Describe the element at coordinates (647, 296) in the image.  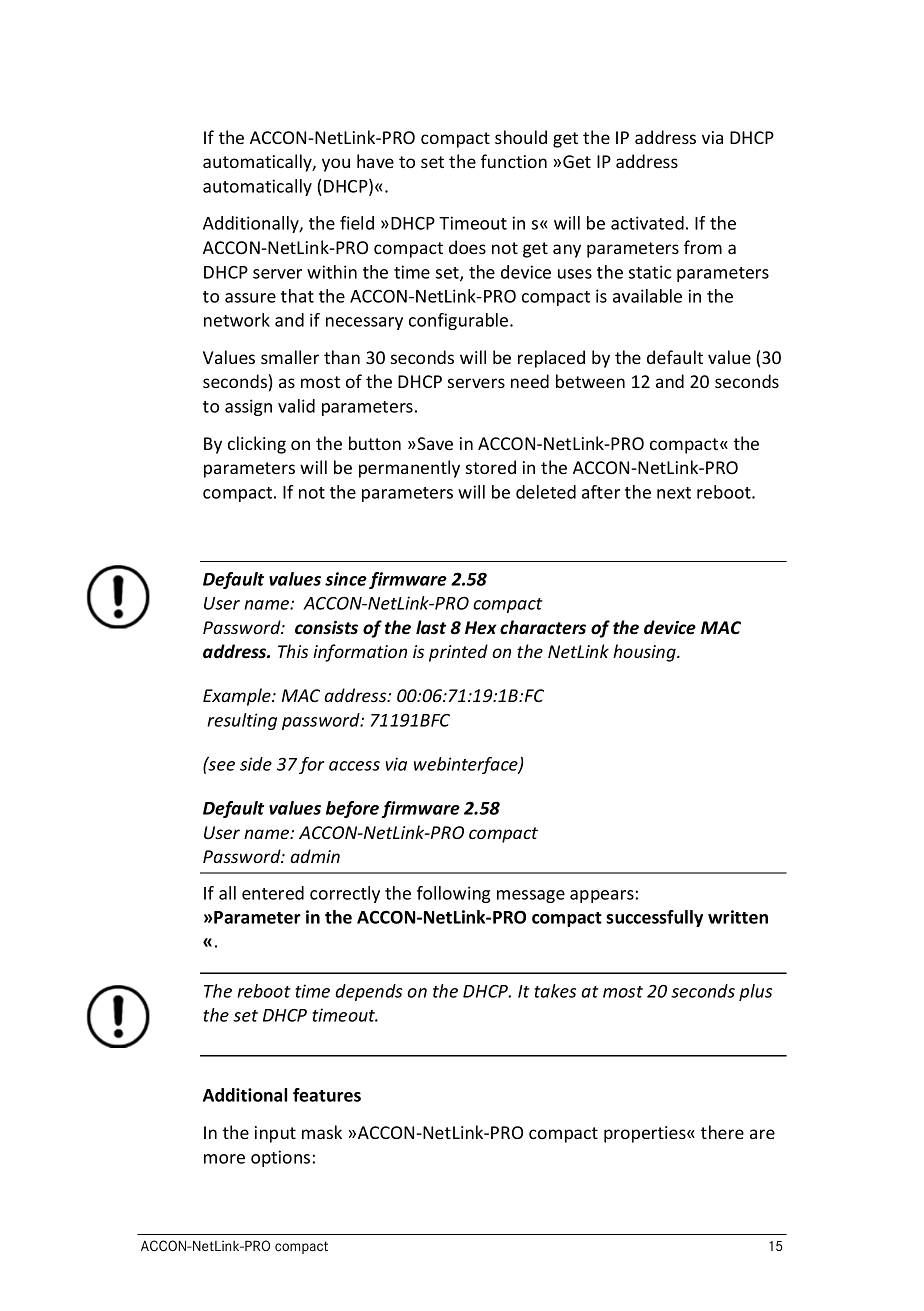
I see `available` at that location.
